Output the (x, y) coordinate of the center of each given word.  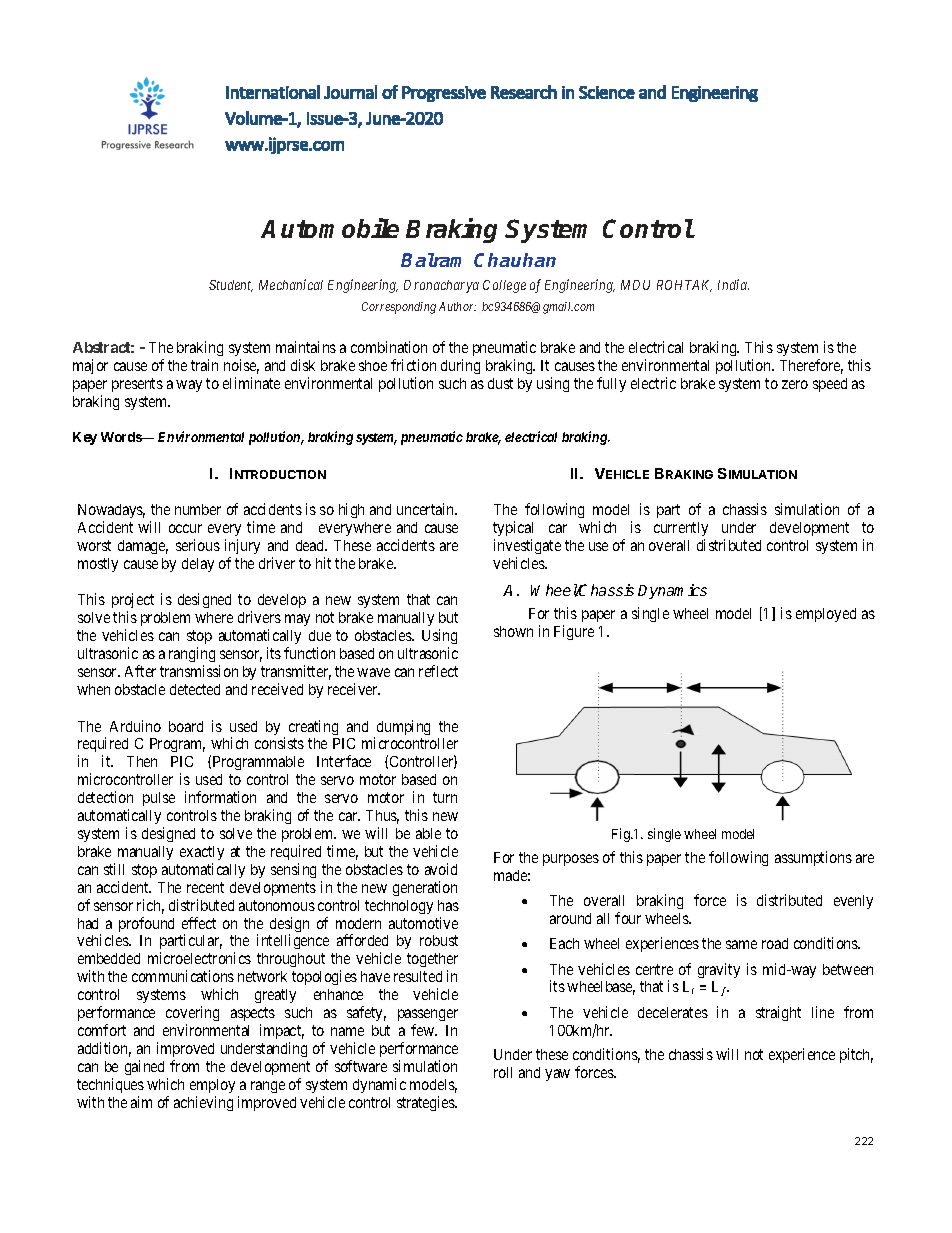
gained (144, 1067)
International (273, 92)
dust (500, 383)
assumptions (813, 858)
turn (445, 797)
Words (122, 437)
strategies (427, 1103)
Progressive (444, 94)
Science (607, 92)
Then (142, 761)
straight (778, 1013)
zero (795, 384)
